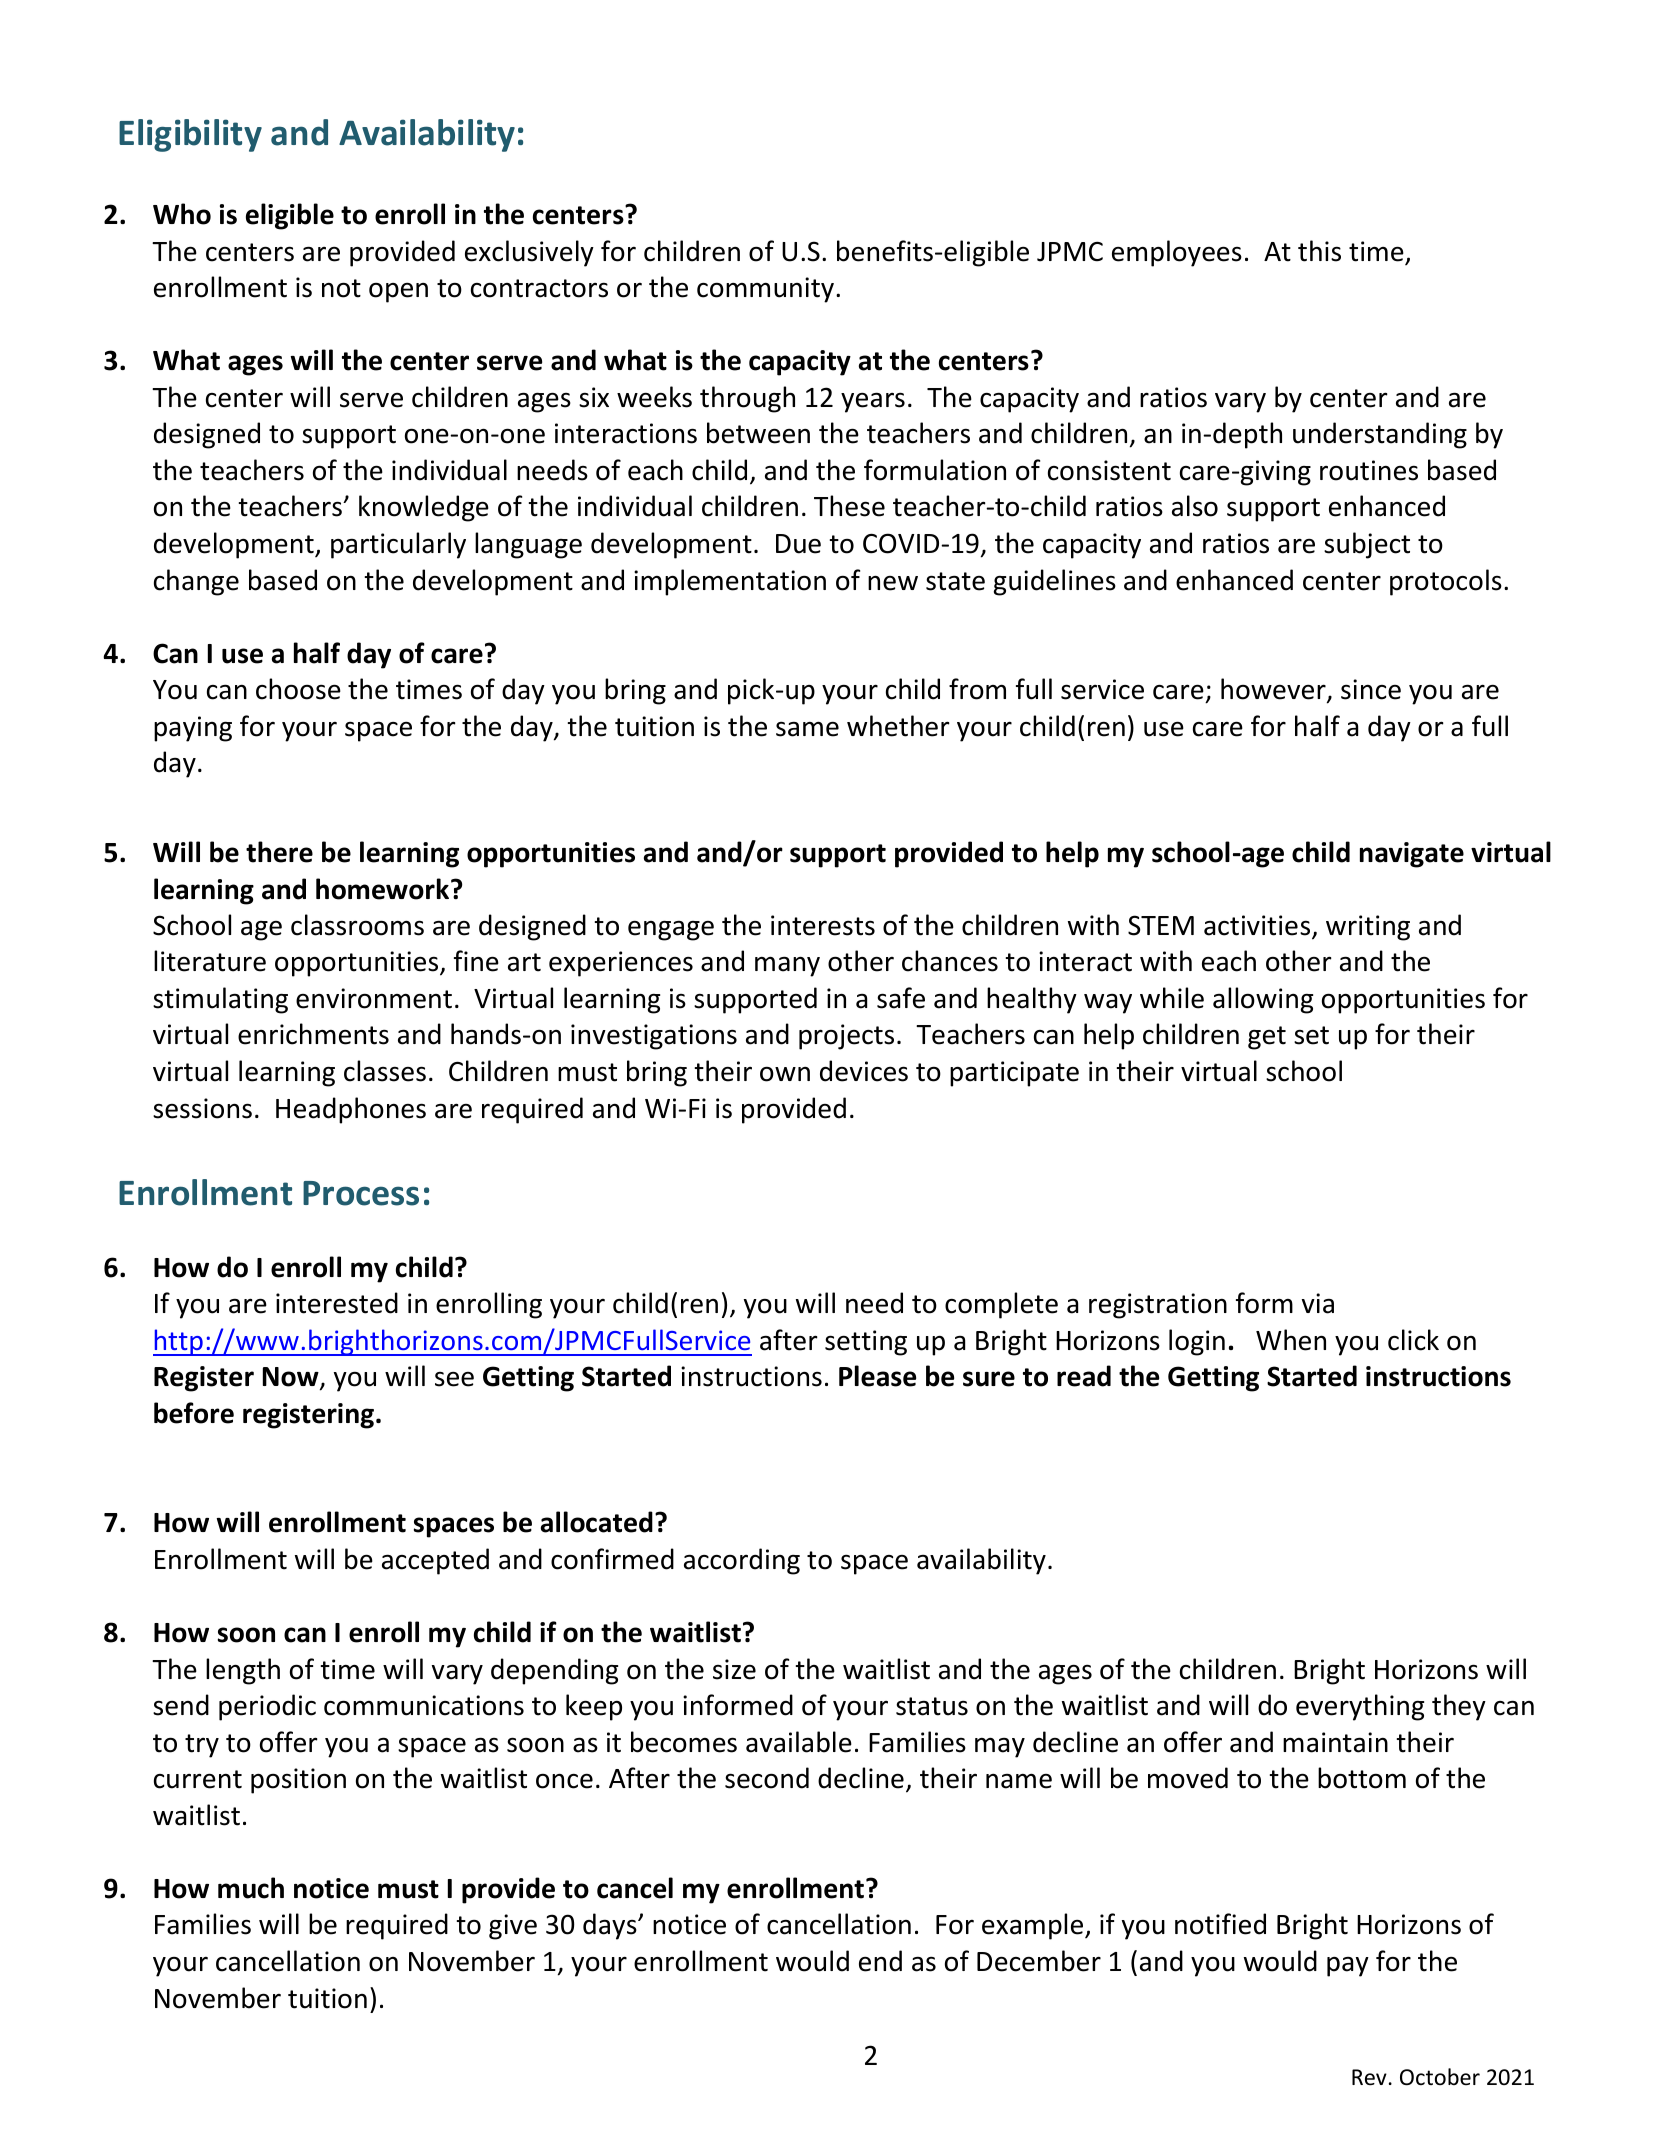 This document has width=1665, height=2155. I want to click on allowing, so click(1263, 1000).
